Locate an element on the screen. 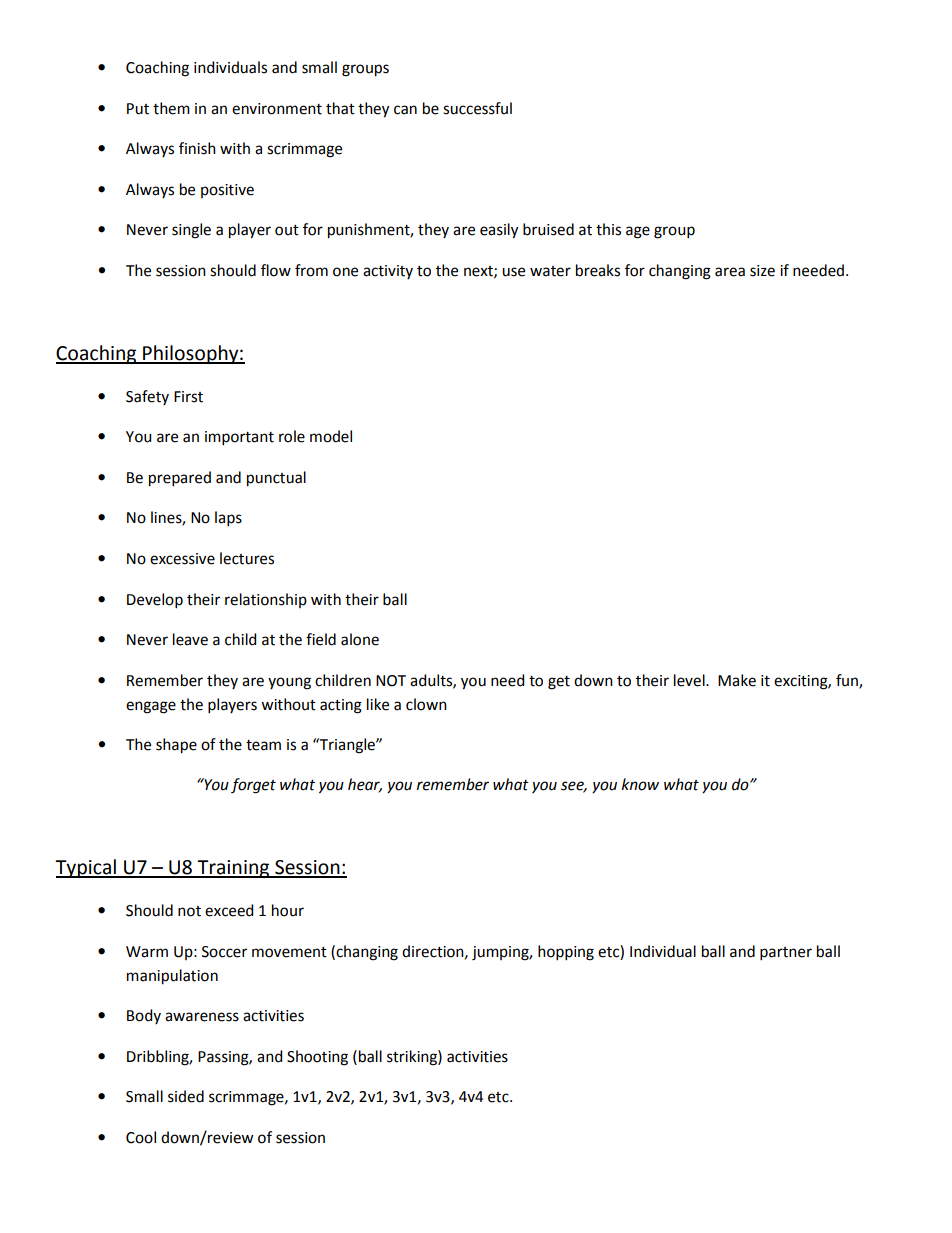 The width and height of the screenshot is (952, 1233). finish is located at coordinates (197, 148).
